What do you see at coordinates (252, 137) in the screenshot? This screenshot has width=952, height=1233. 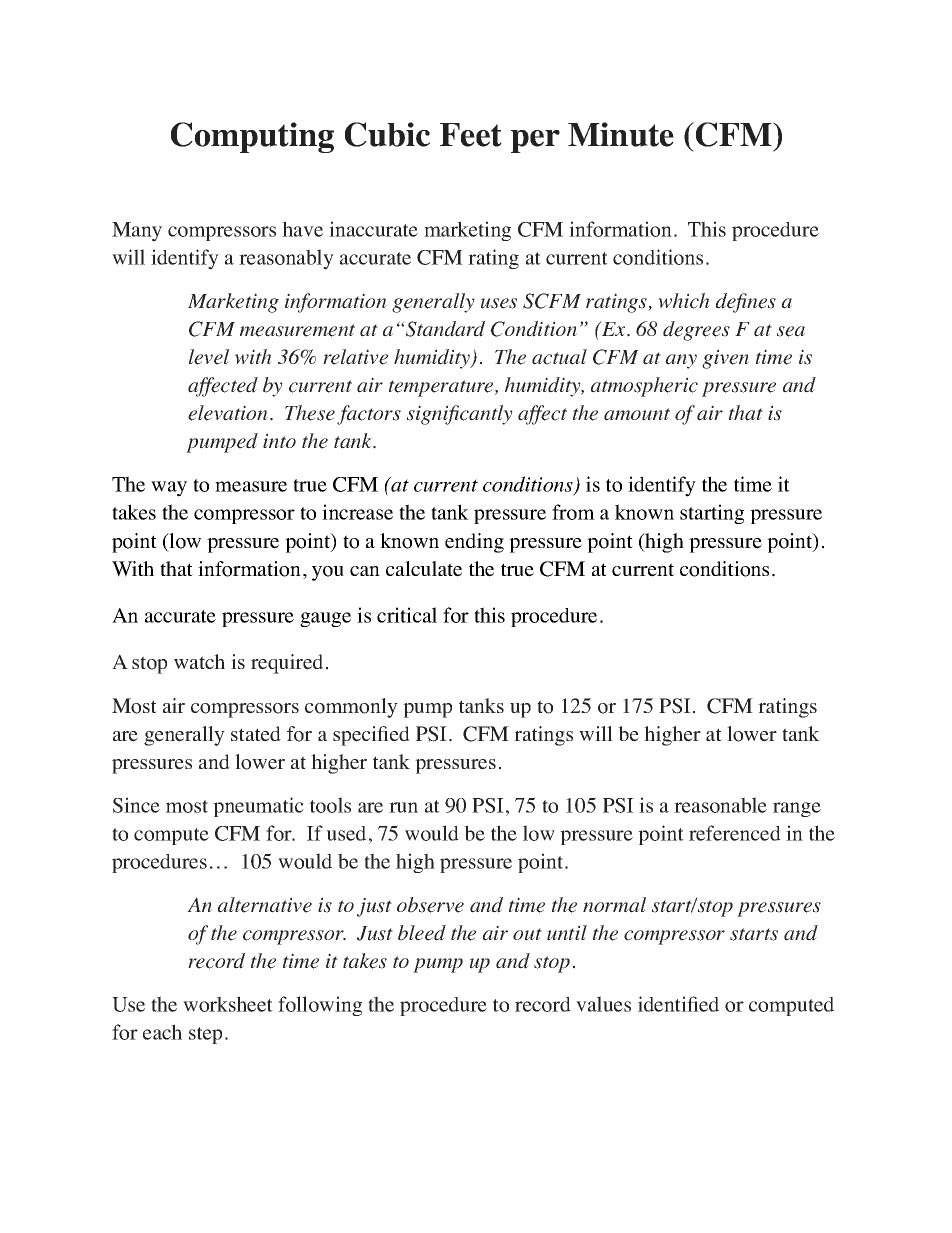 I see `Computing` at bounding box center [252, 137].
